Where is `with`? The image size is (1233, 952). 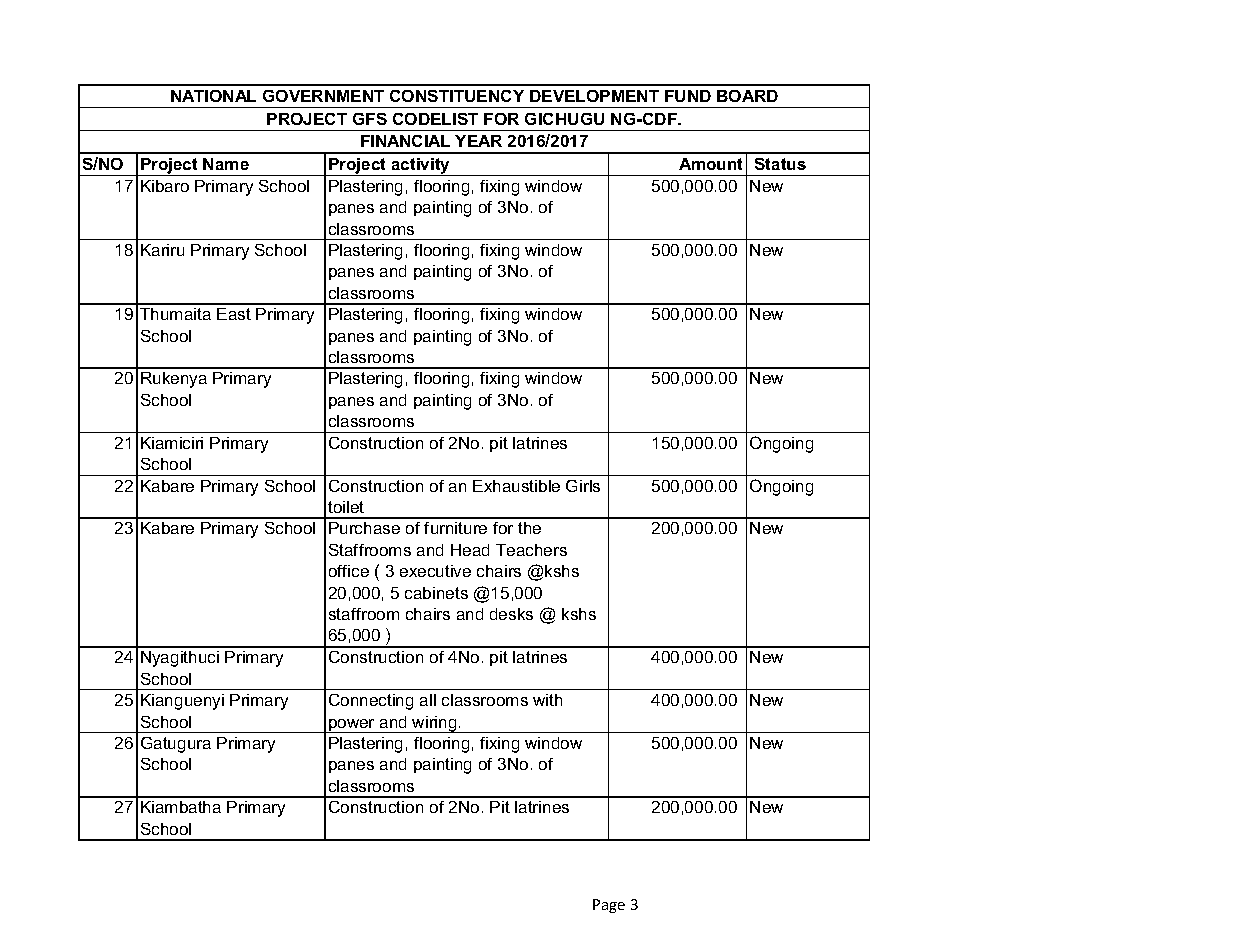
with is located at coordinates (547, 700).
